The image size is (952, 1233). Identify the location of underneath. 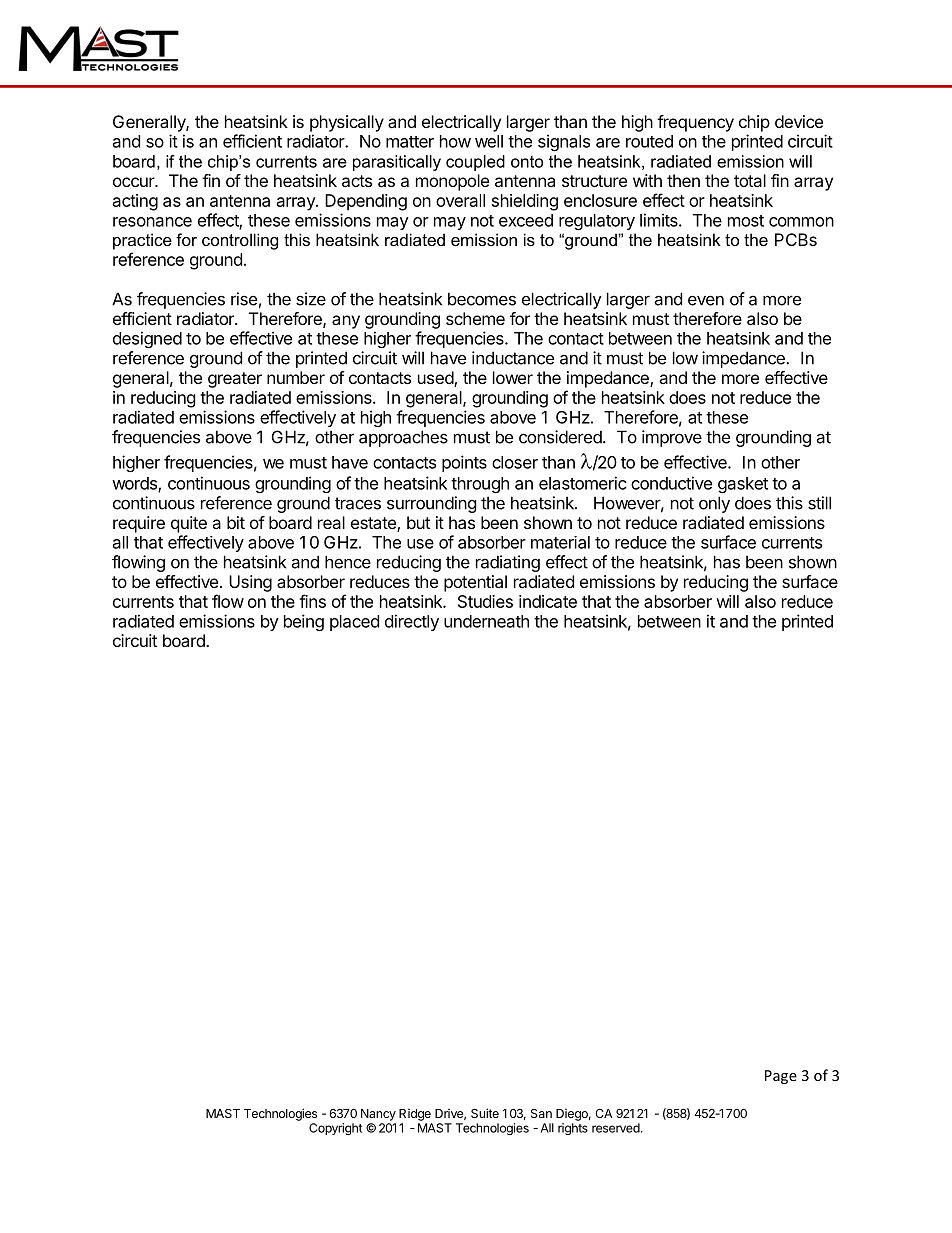
(486, 621).
